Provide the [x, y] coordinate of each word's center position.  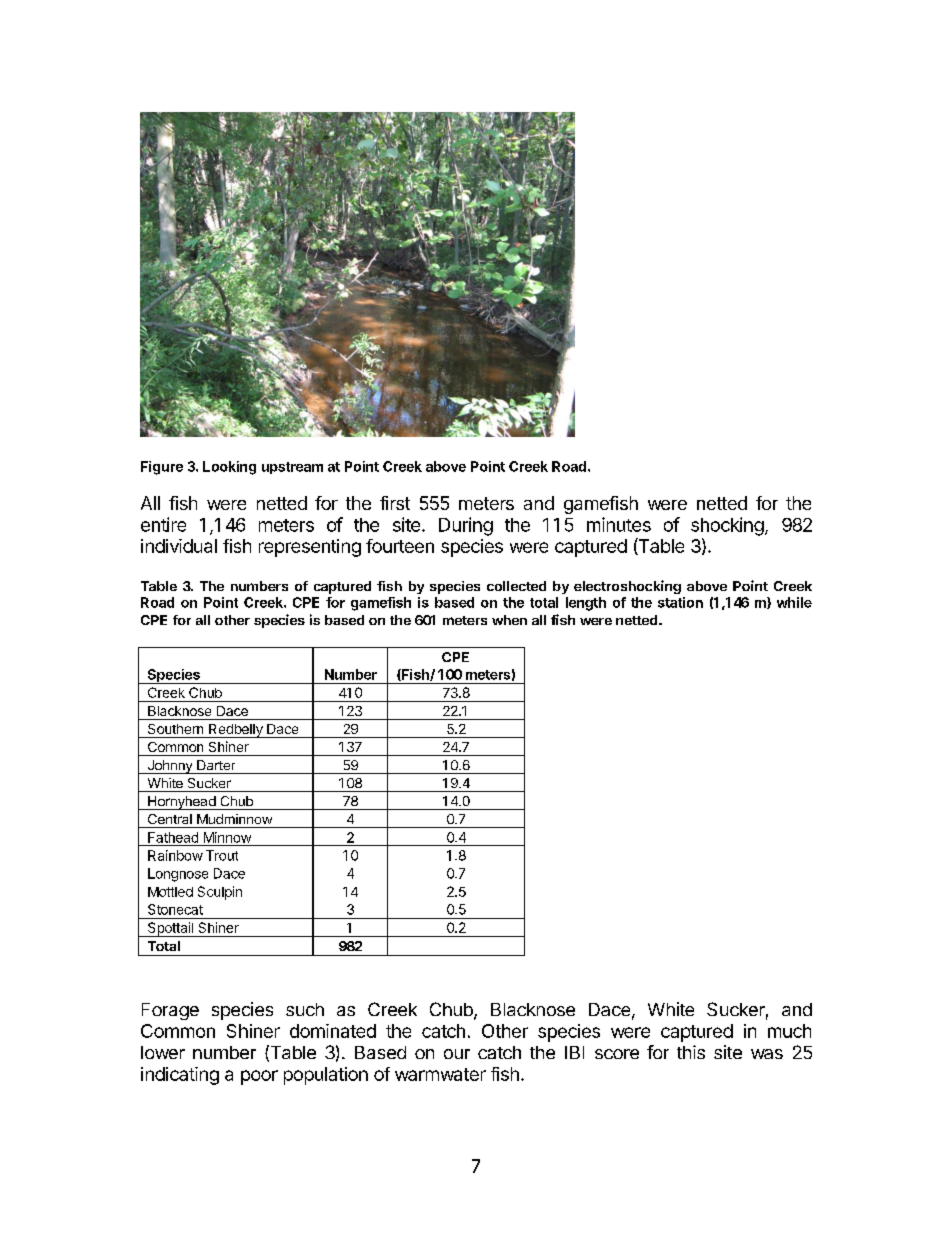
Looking [229, 468]
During [466, 526]
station [680, 602]
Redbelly [236, 731]
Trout [222, 855]
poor [259, 1077]
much [789, 1031]
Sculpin [220, 893]
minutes [619, 524]
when [509, 620]
